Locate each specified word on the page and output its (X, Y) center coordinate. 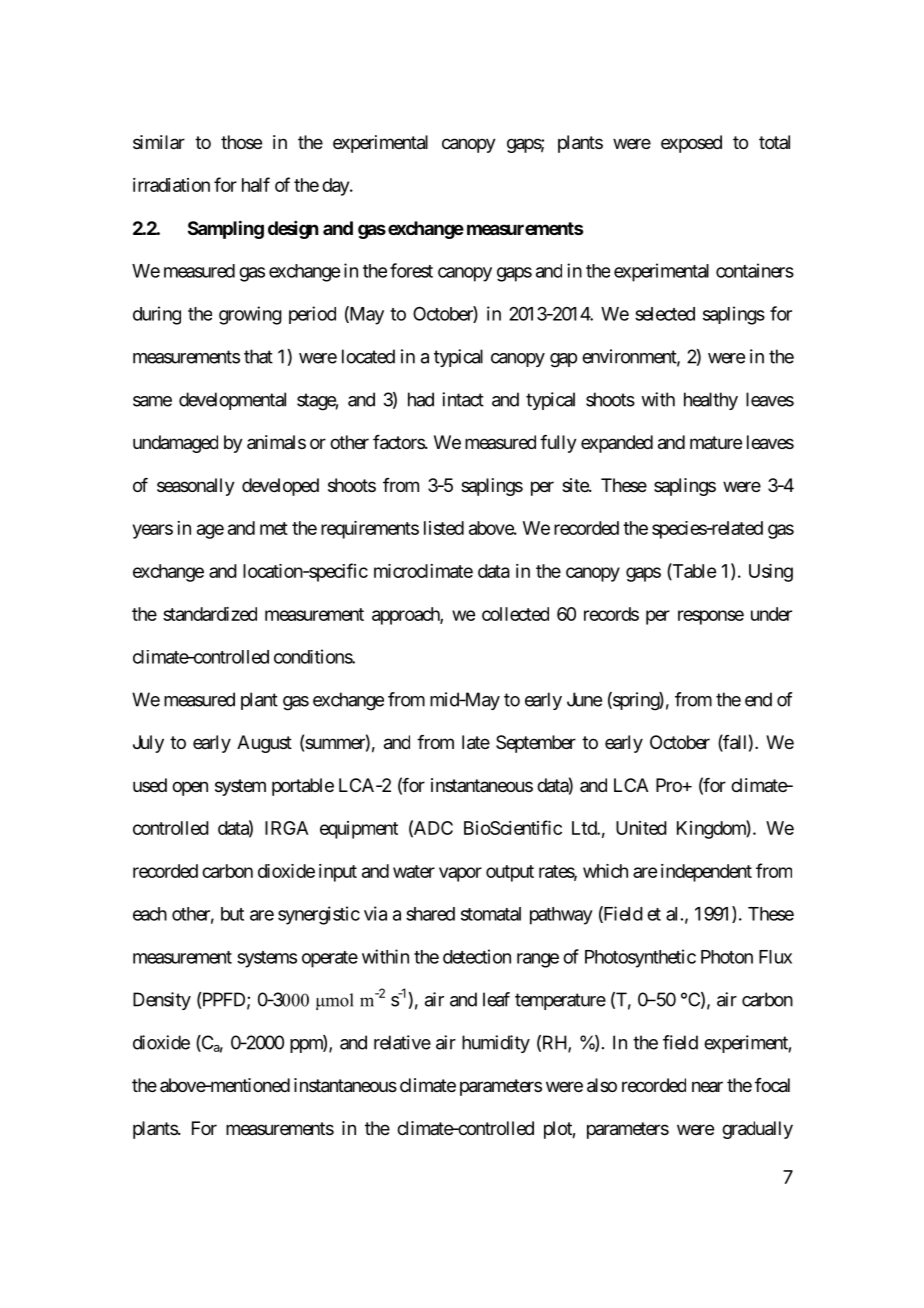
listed (444, 528)
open (190, 788)
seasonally (196, 487)
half (256, 184)
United (641, 828)
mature (716, 442)
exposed (691, 144)
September (536, 744)
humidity (496, 1044)
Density (162, 1001)
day (336, 187)
